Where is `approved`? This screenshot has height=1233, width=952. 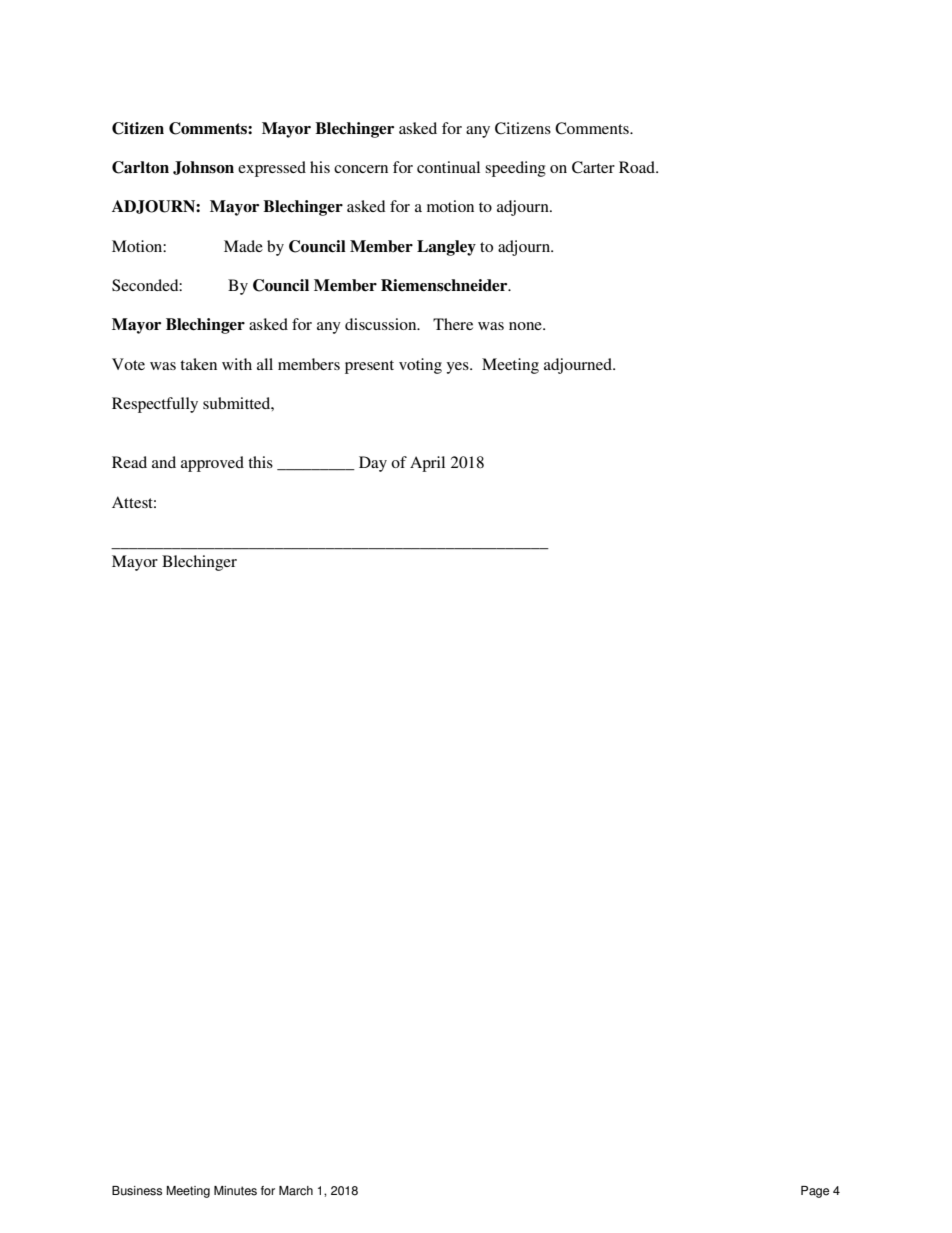
approved is located at coordinates (212, 464).
